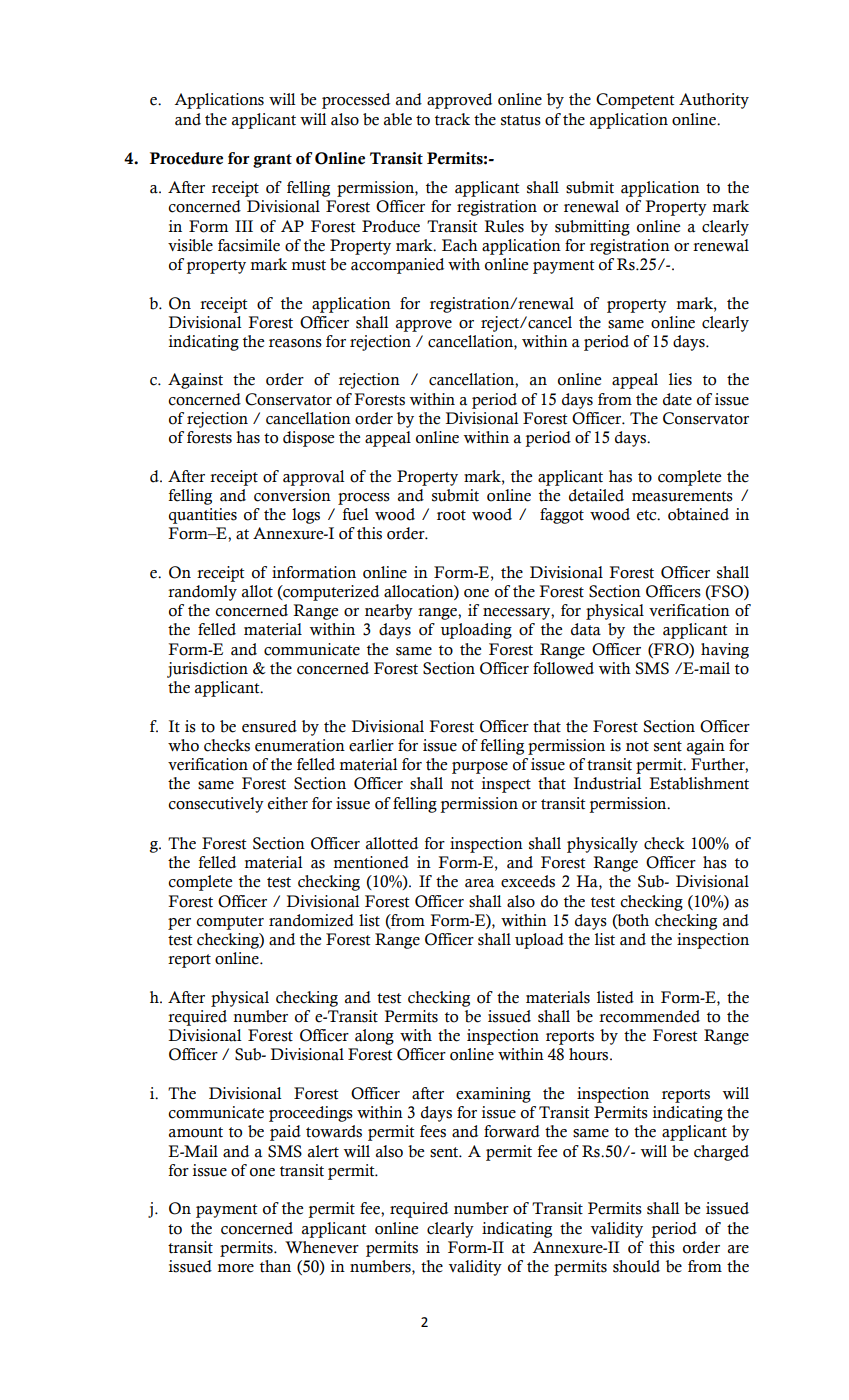 This image has width=849, height=1400. Describe the element at coordinates (635, 101) in the image. I see `Competent` at that location.
